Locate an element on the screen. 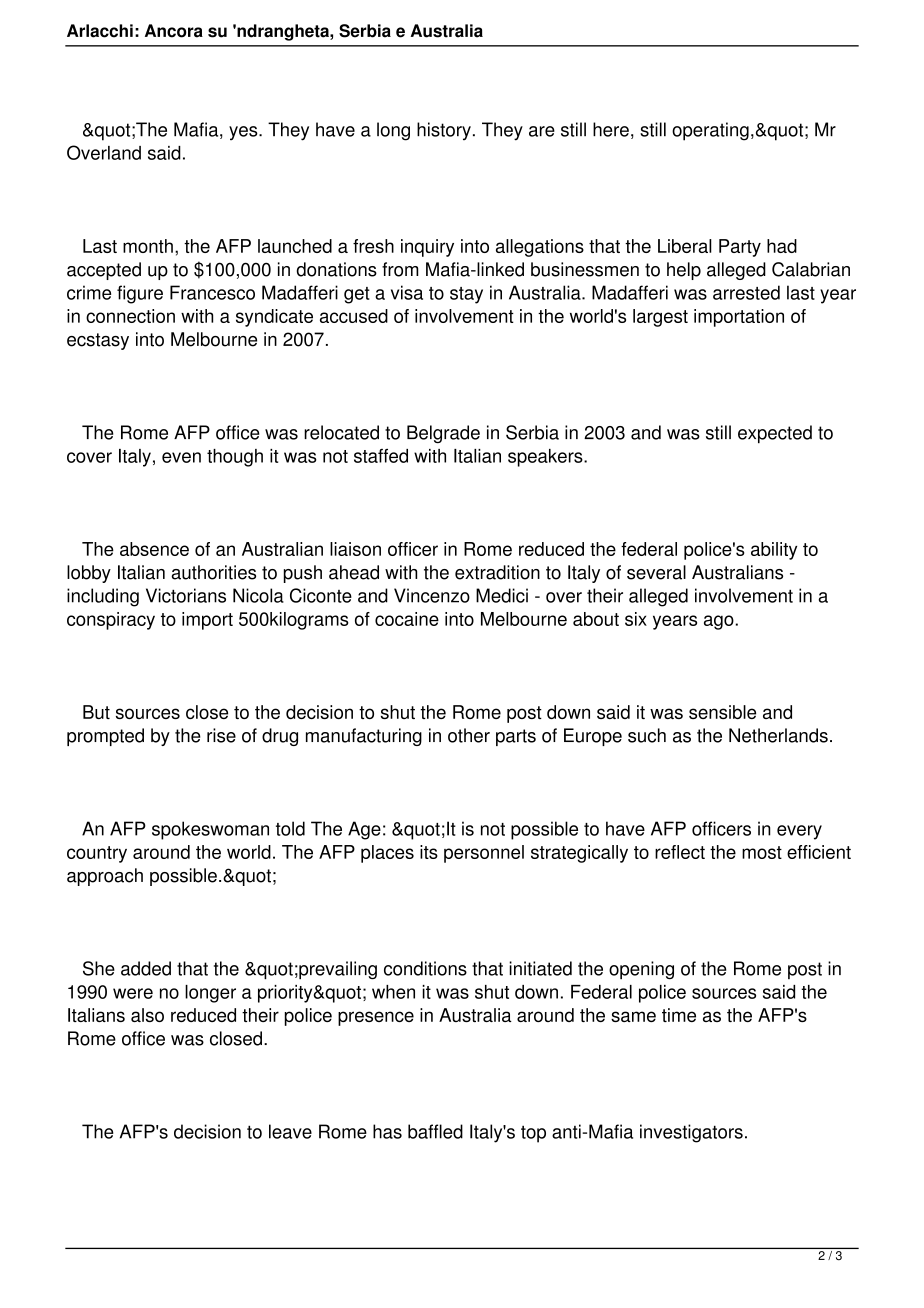 The height and width of the screenshot is (1308, 924). Netherlands is located at coordinates (778, 735).
